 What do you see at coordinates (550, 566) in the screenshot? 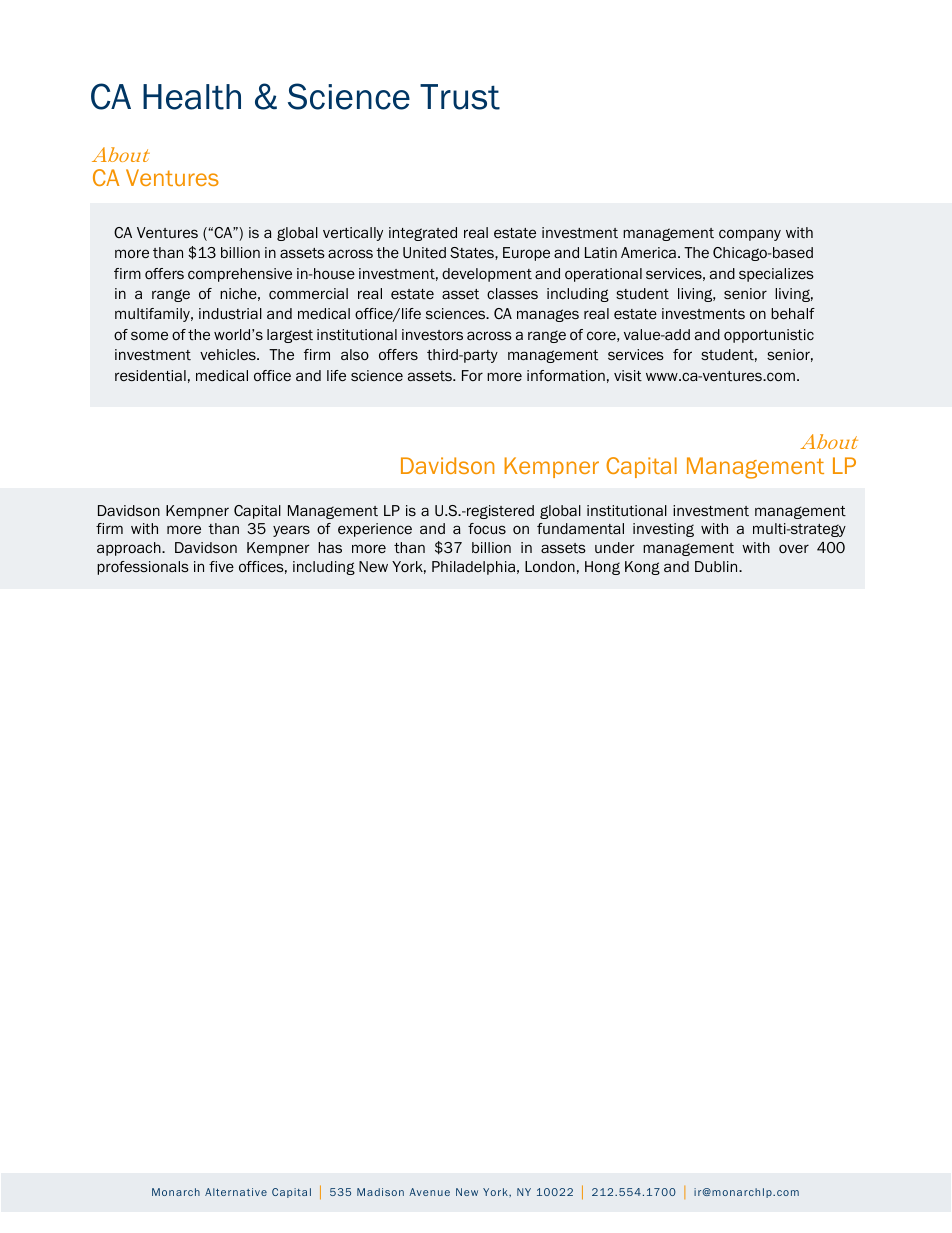
I see `London` at bounding box center [550, 566].
